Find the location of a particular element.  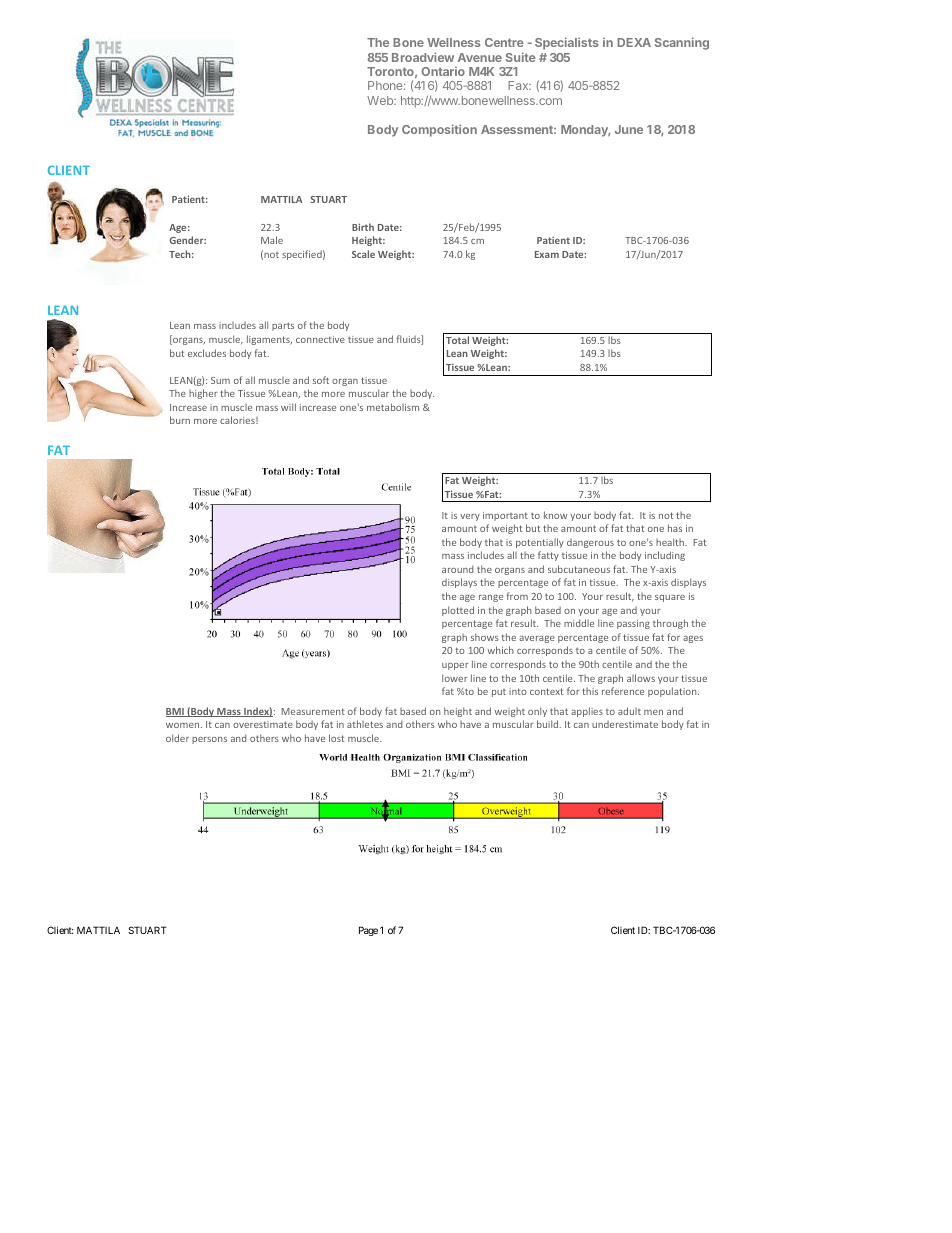

Ontario is located at coordinates (443, 71).
